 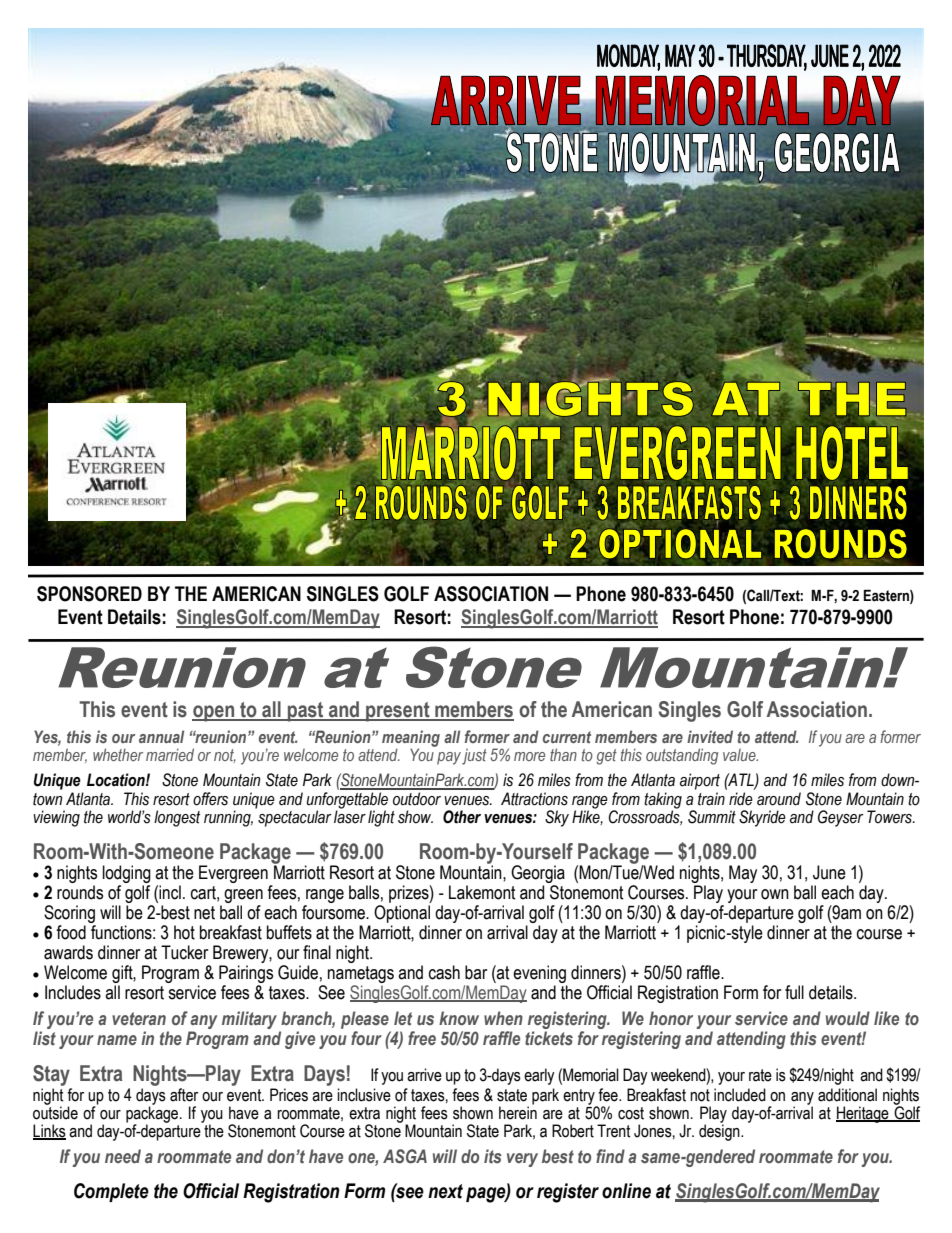 What do you see at coordinates (170, 754) in the screenshot?
I see `married` at bounding box center [170, 754].
